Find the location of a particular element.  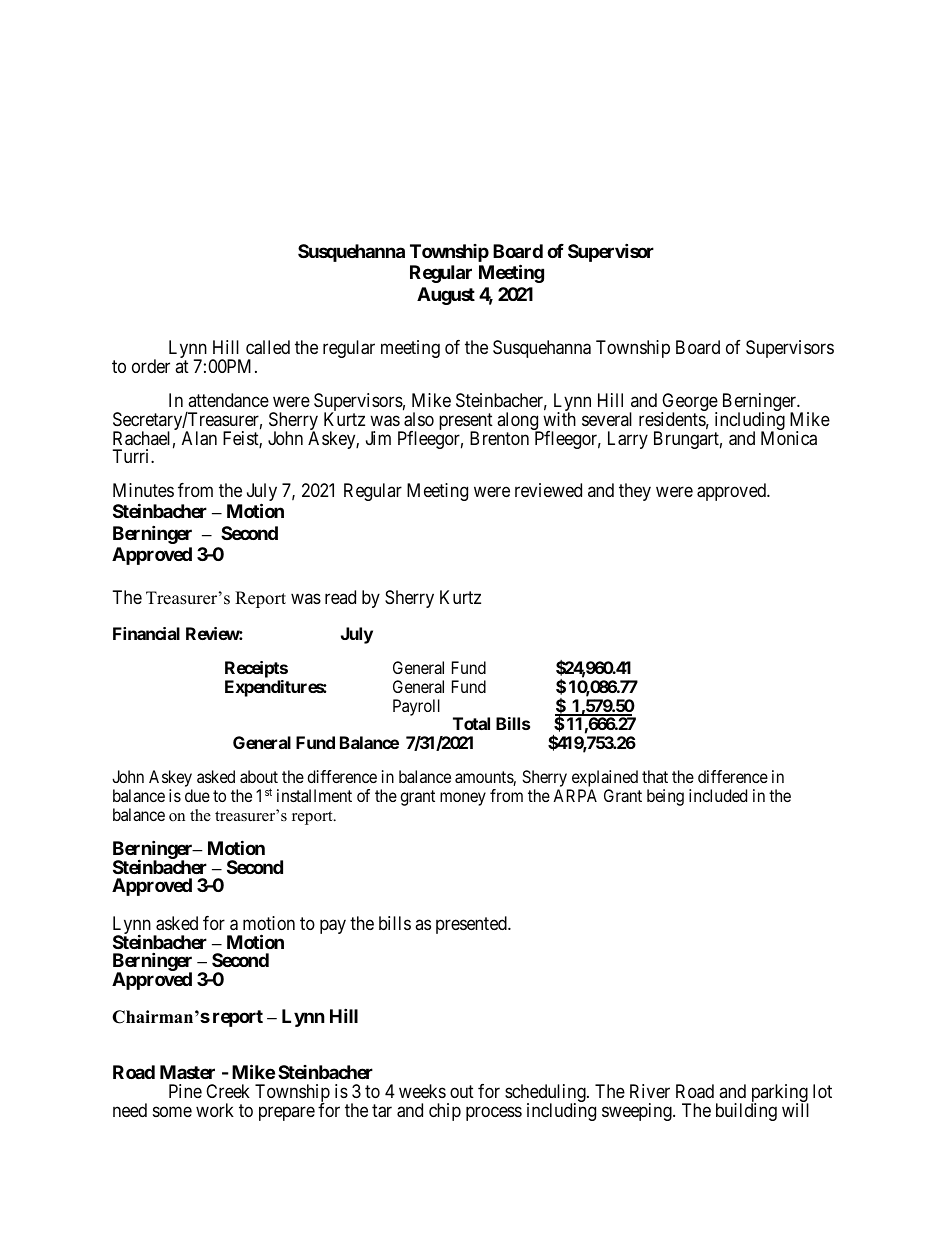

August is located at coordinates (446, 296).
